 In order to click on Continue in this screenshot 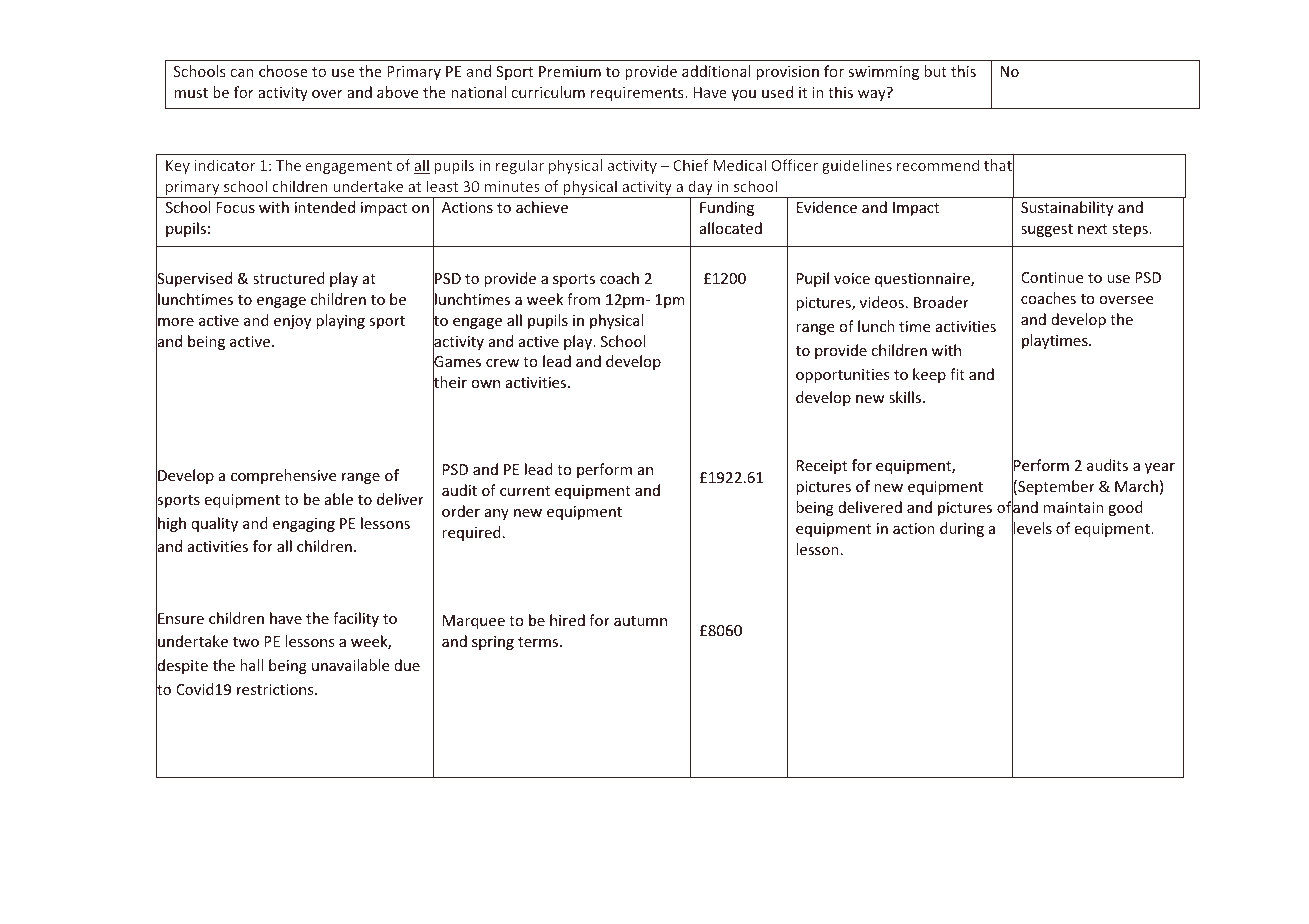, I will do `click(1052, 277)`.
